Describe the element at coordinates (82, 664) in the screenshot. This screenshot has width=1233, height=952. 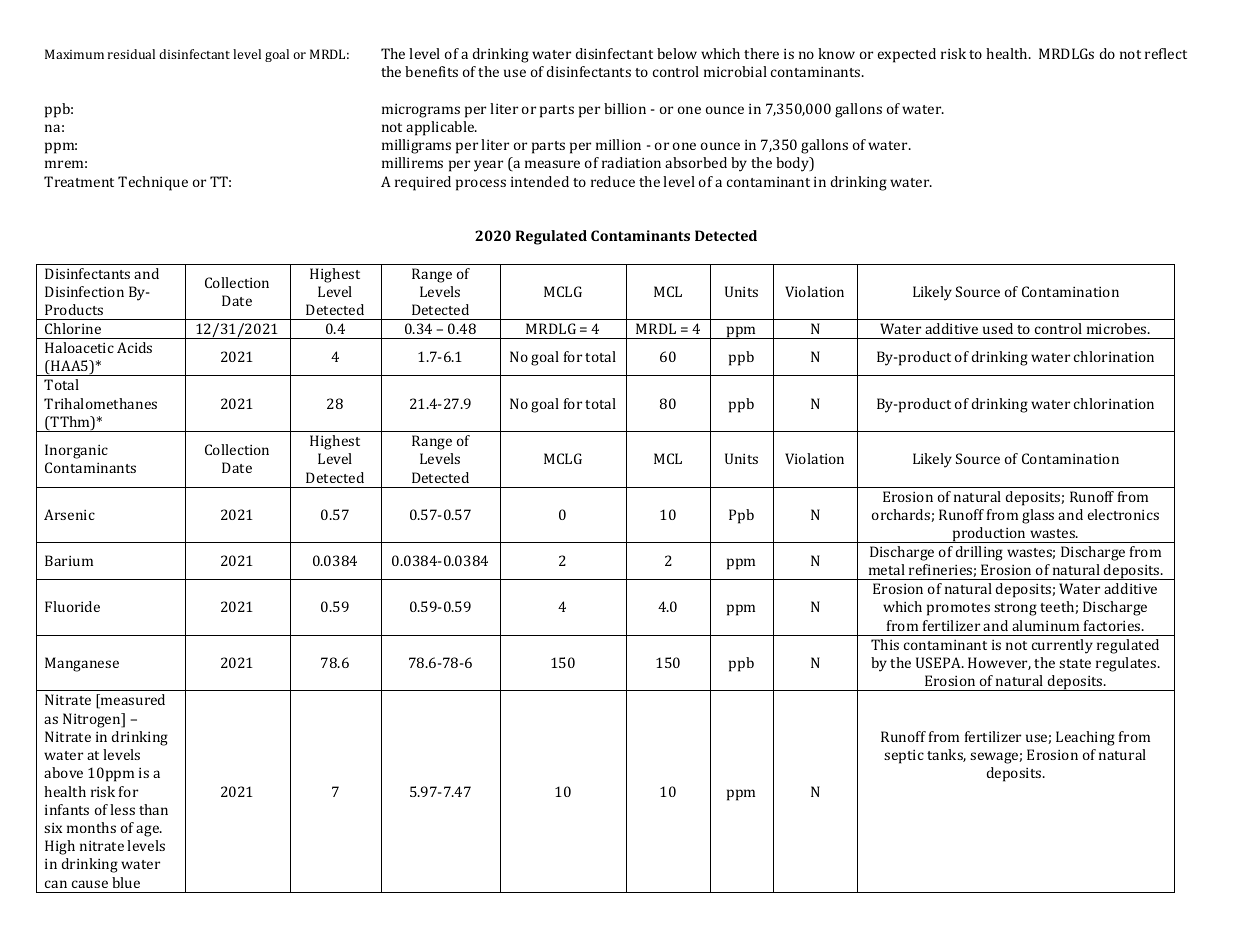
I see `Manganese` at that location.
